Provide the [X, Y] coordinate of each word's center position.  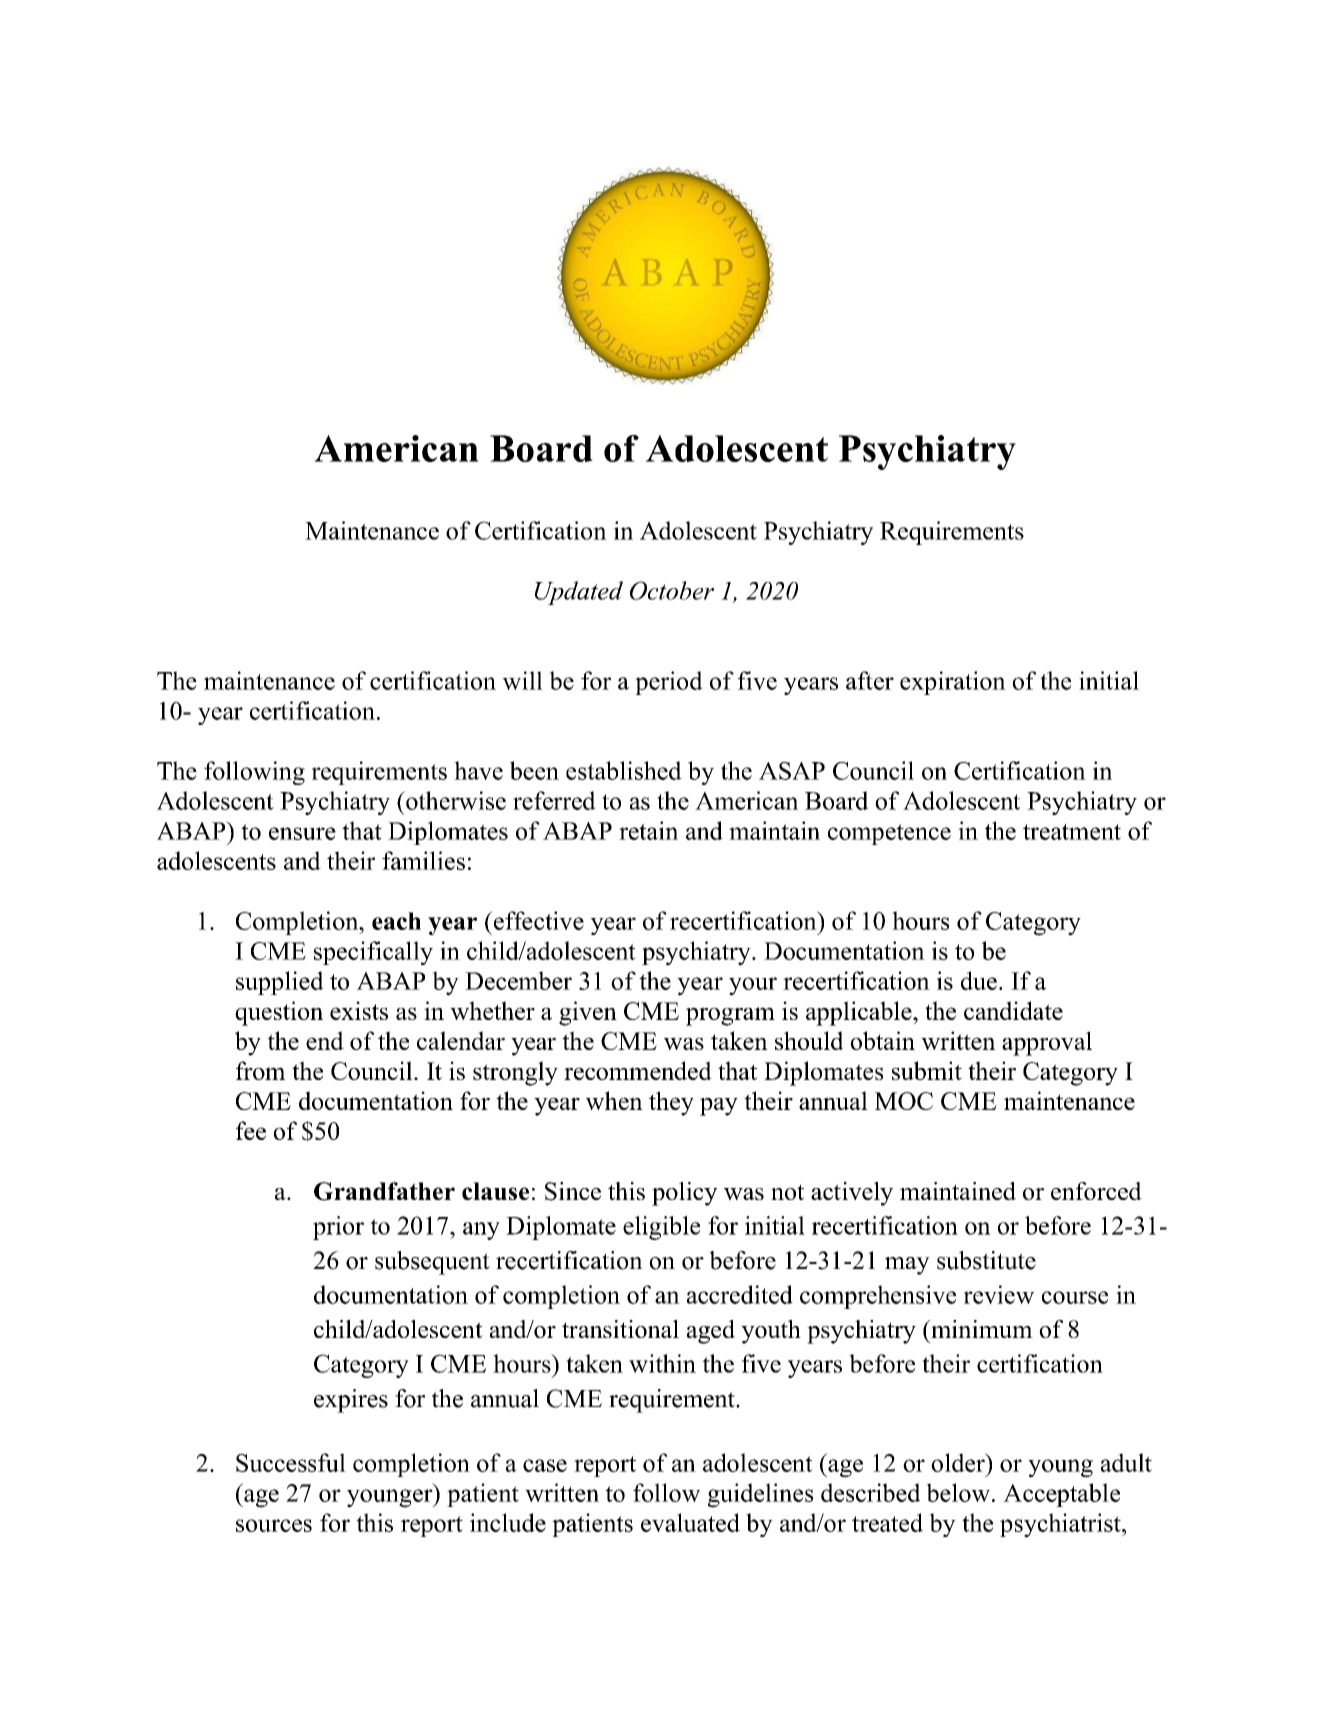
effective [537, 920]
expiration [953, 683]
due [979, 980]
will [522, 680]
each [396, 921]
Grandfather [384, 1191]
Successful [291, 1462]
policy [684, 1194]
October [672, 590]
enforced [1096, 1191]
